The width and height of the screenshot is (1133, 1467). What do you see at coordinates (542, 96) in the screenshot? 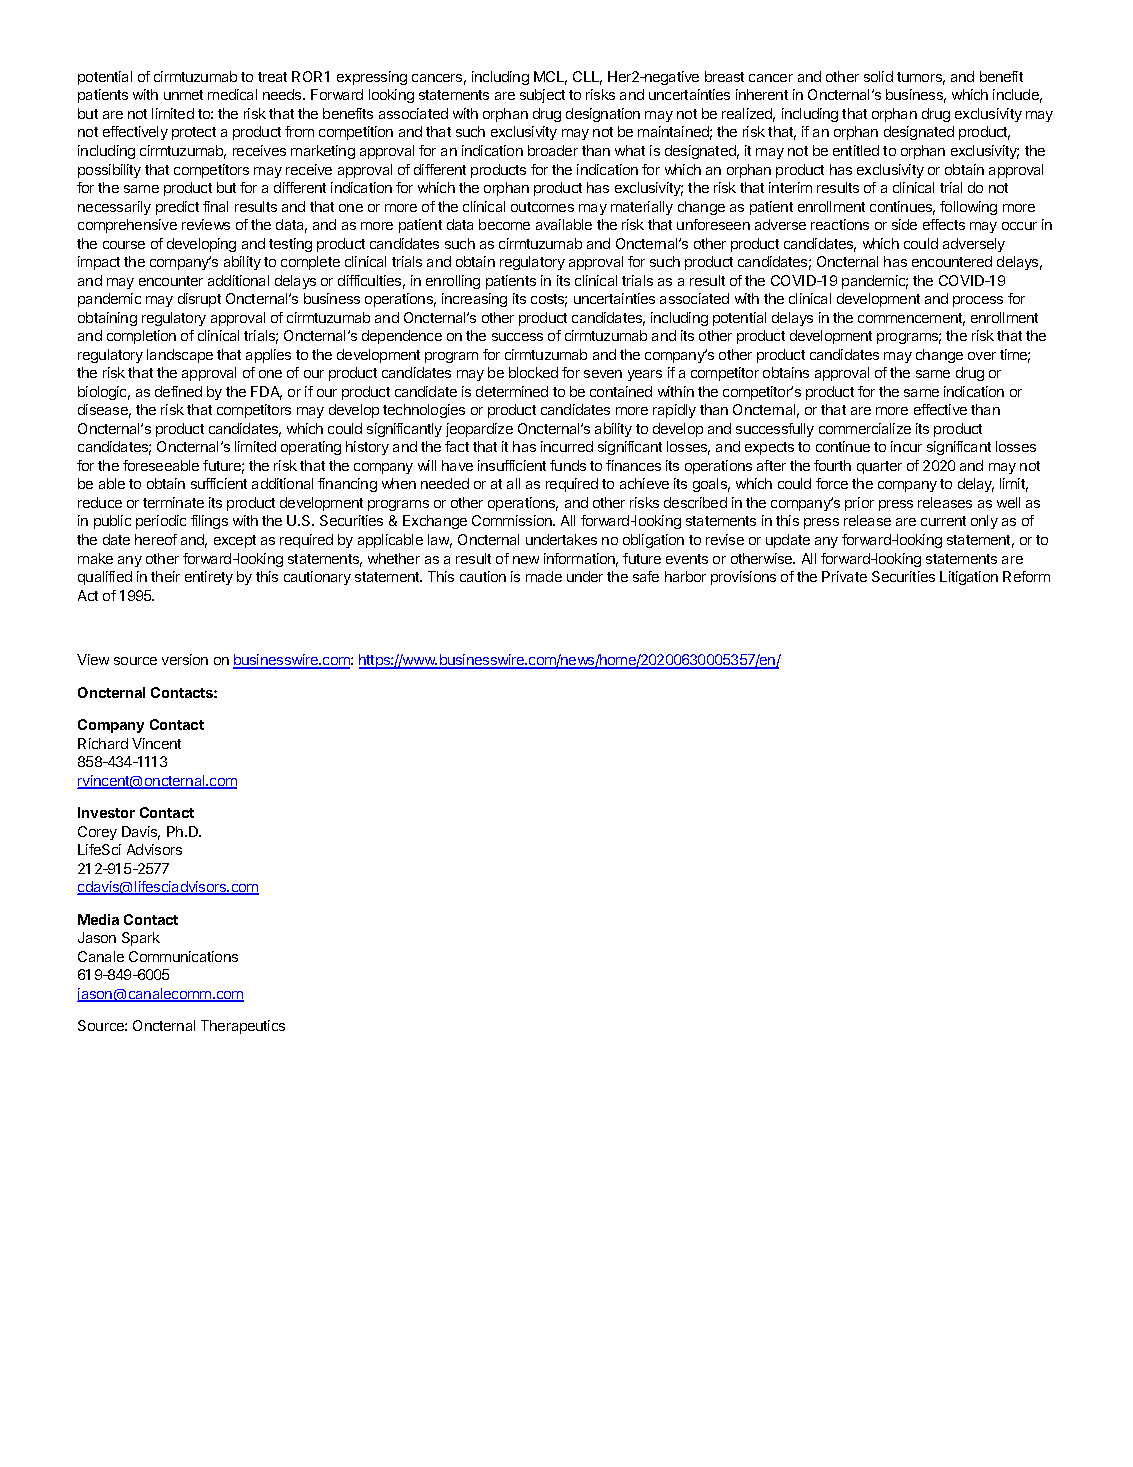
I see `subject` at bounding box center [542, 96].
